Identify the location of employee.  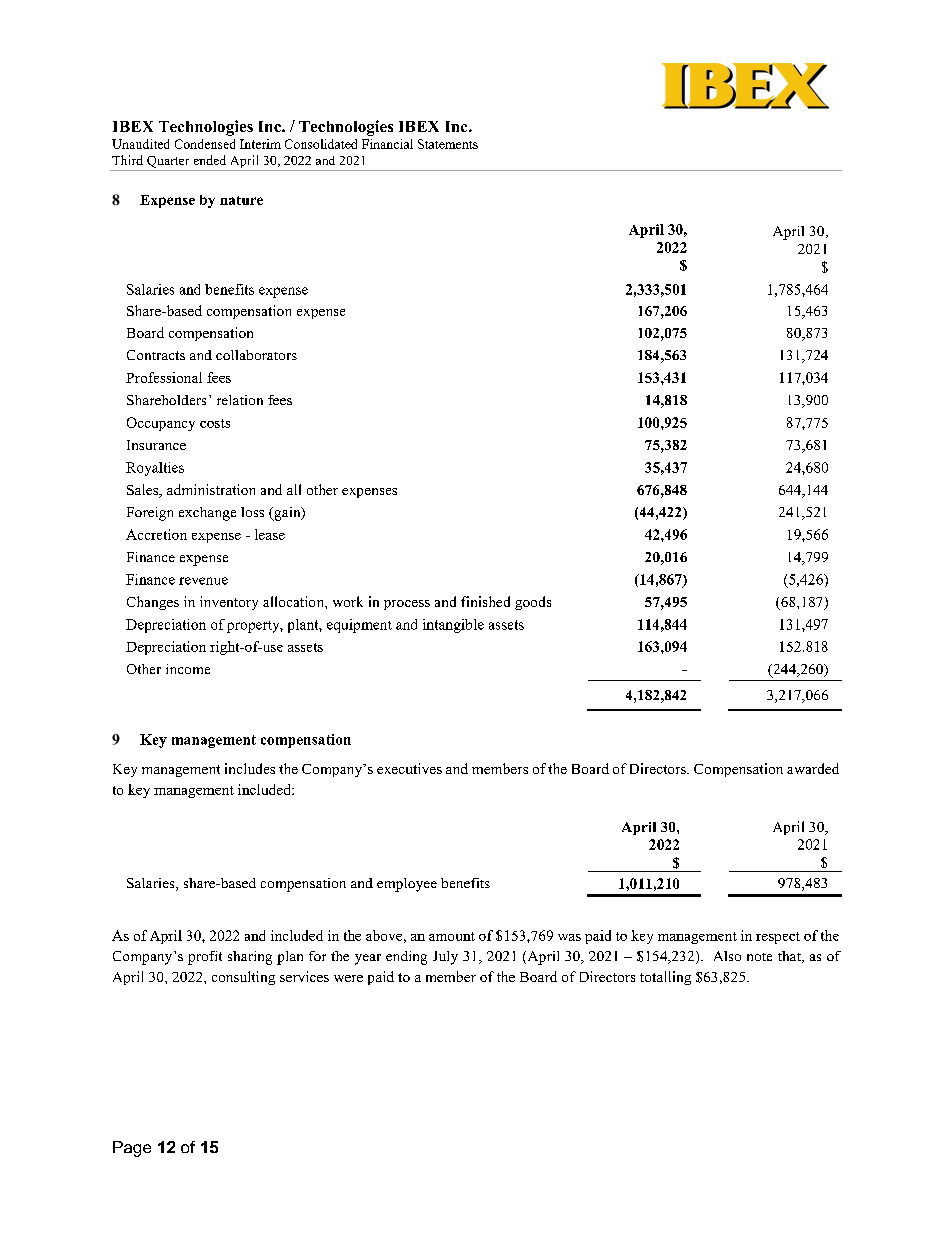
(407, 885).
